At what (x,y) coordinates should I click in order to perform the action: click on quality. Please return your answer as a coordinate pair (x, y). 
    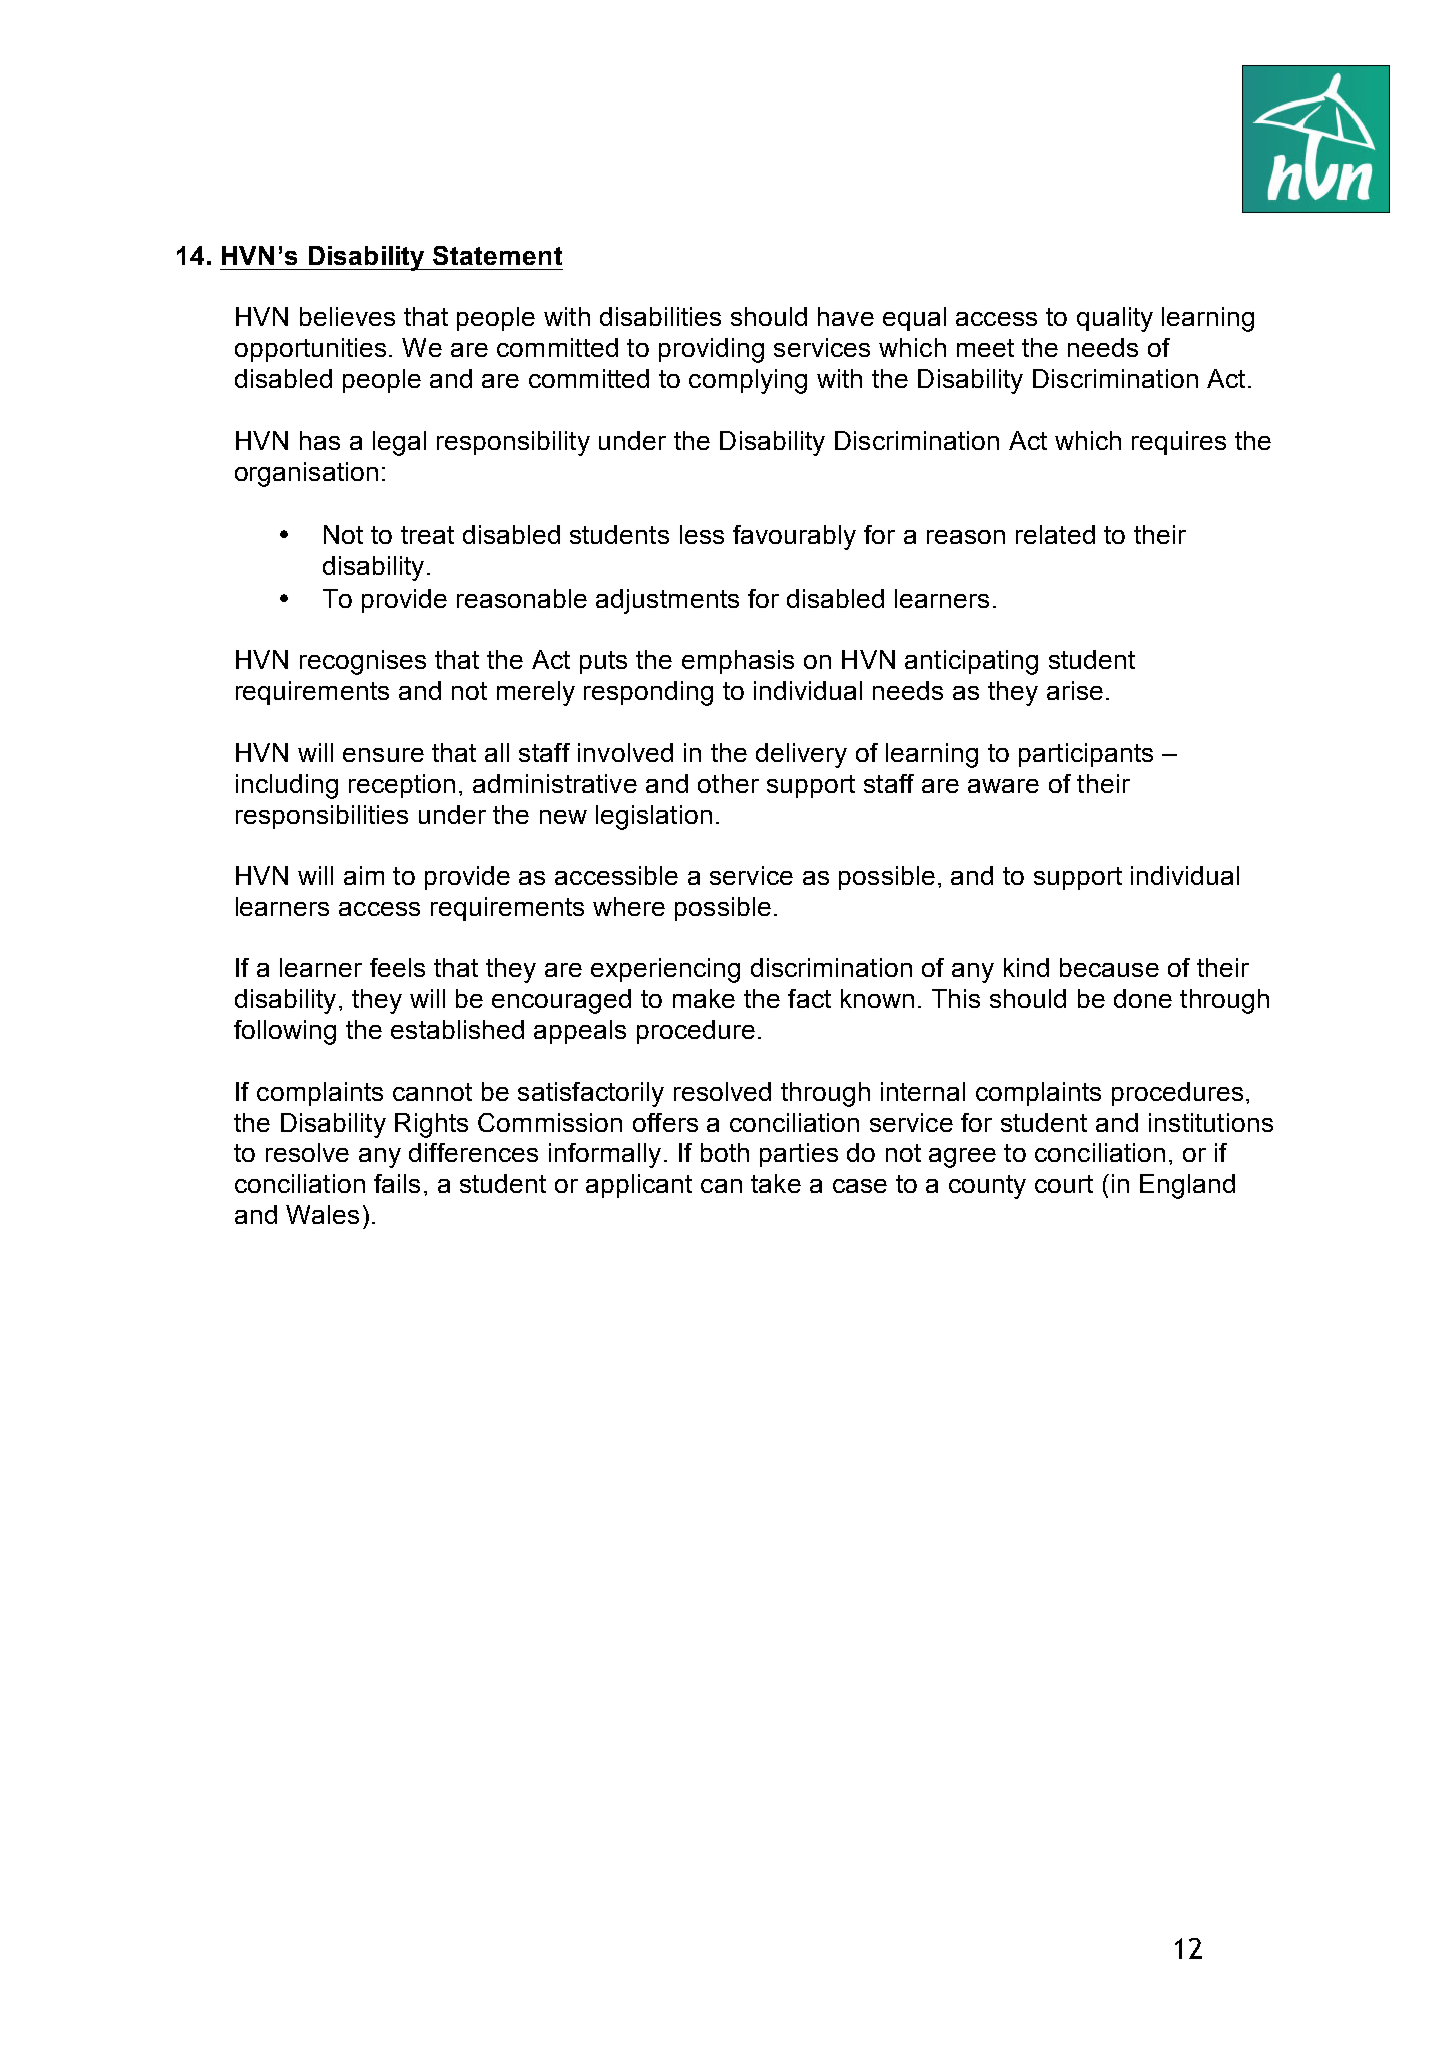
    Looking at the image, I should click on (1115, 319).
